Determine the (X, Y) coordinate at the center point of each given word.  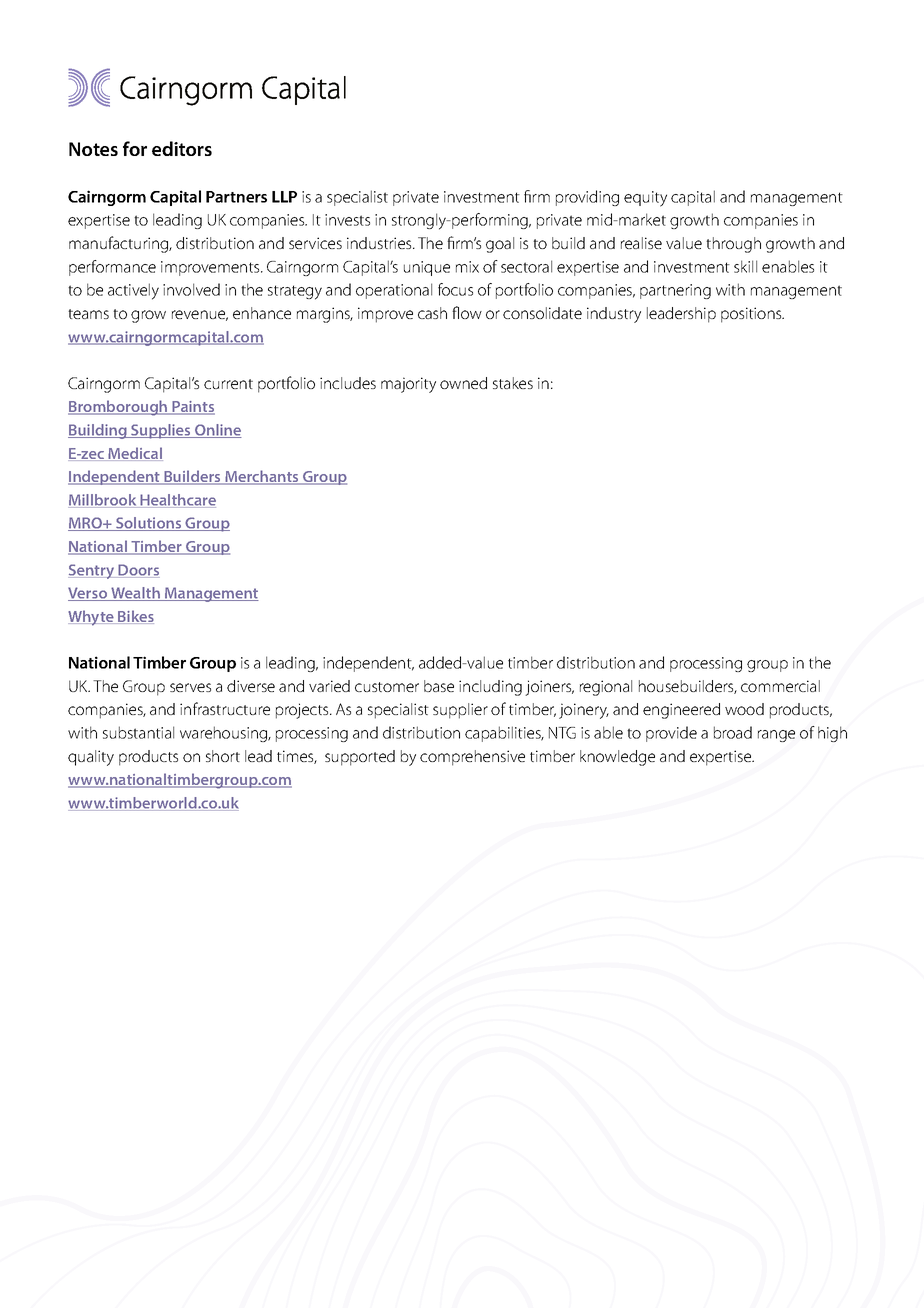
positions (752, 315)
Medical (134, 454)
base (439, 686)
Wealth (135, 594)
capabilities (504, 734)
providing (587, 198)
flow (467, 312)
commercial (780, 686)
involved (191, 289)
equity (645, 199)
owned (463, 383)
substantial (138, 732)
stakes (513, 383)
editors (182, 148)
